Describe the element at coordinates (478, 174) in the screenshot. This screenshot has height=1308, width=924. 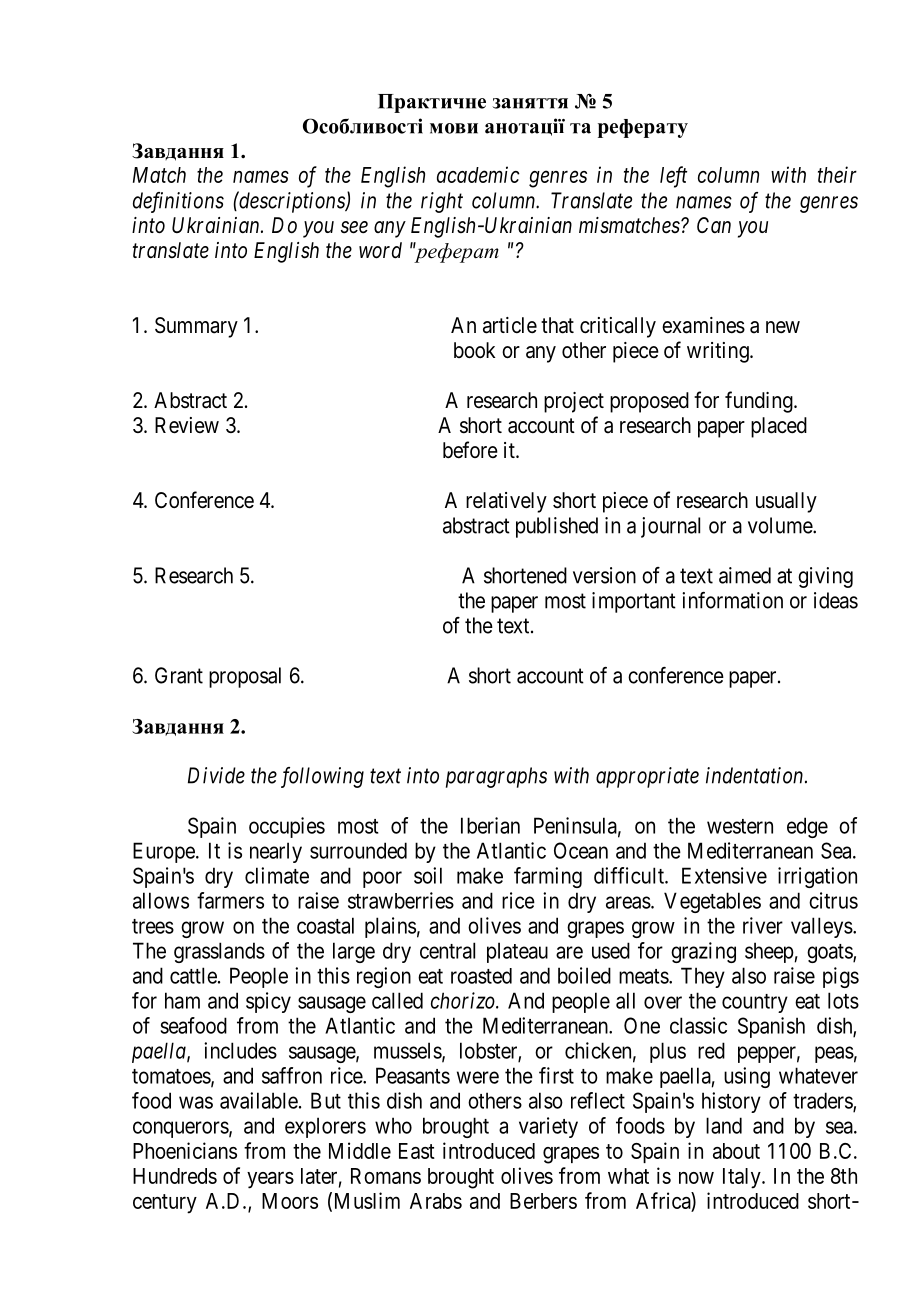
I see `academic` at that location.
